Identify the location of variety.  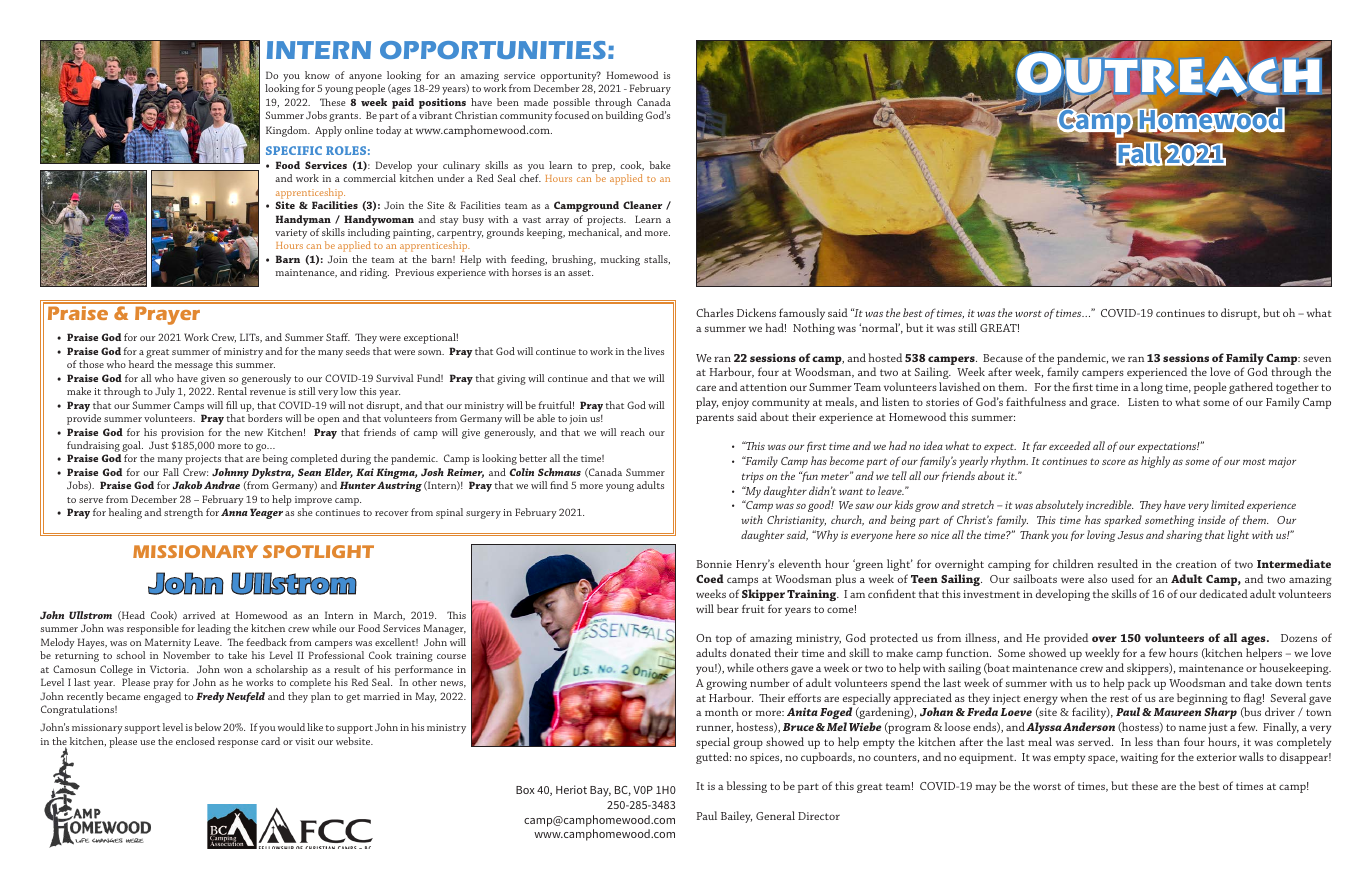
(291, 234).
